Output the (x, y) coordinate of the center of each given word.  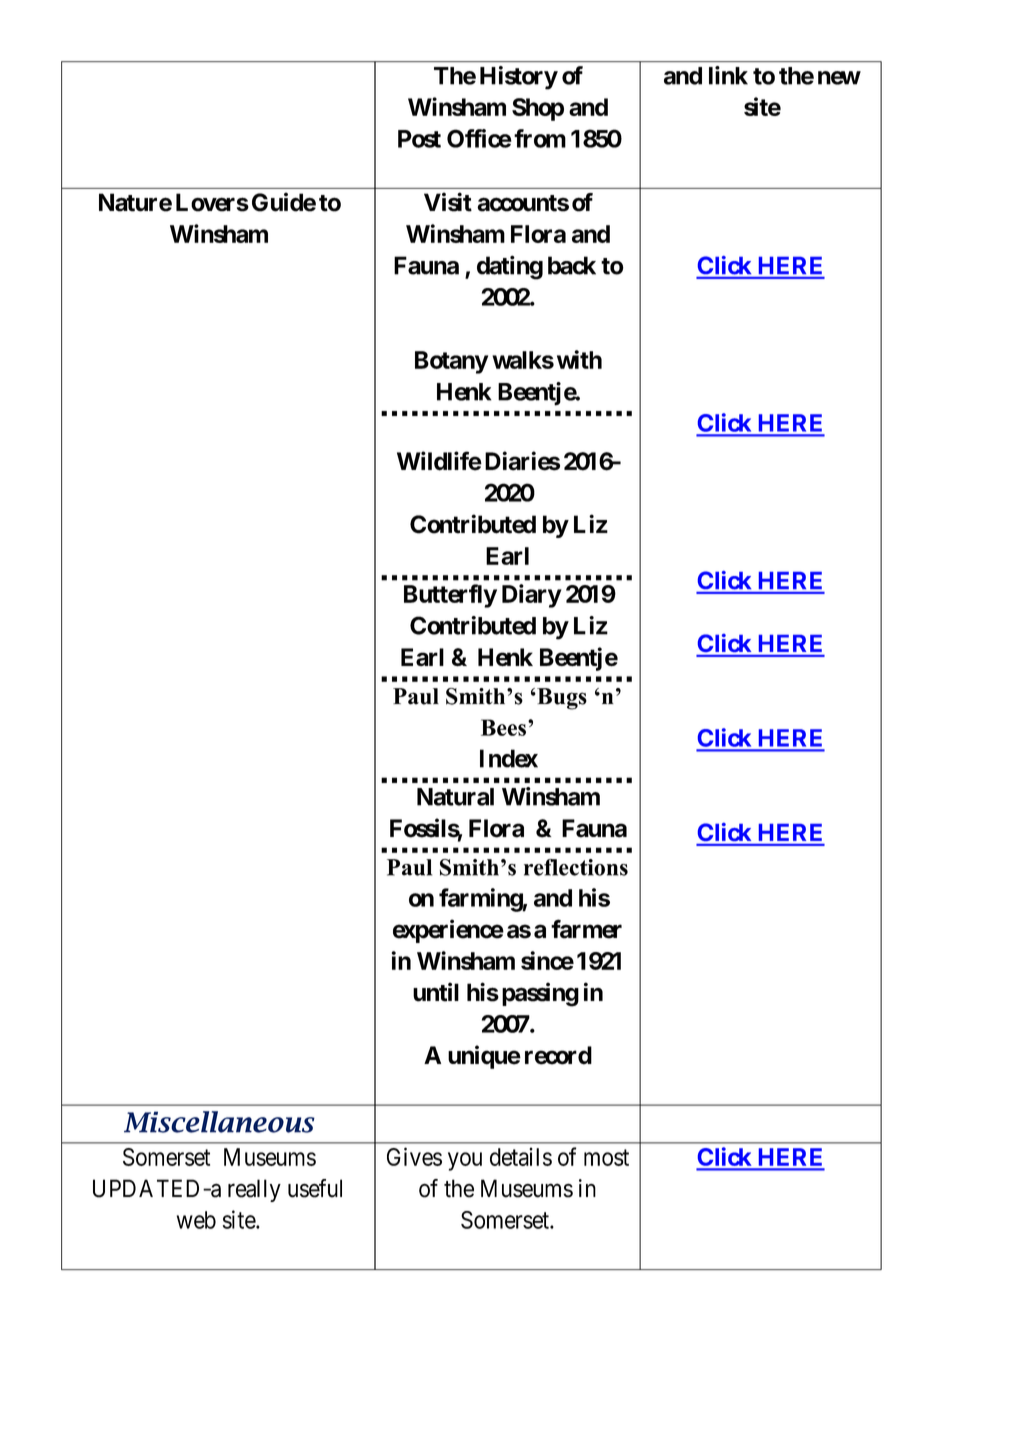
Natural (455, 797)
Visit (448, 202)
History (519, 78)
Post (419, 139)
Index (509, 758)
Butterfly (450, 596)
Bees (503, 727)
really (254, 1190)
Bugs (561, 699)
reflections (576, 867)
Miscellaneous (219, 1122)
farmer (586, 929)
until (436, 992)
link (728, 75)
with (579, 359)
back (572, 265)
